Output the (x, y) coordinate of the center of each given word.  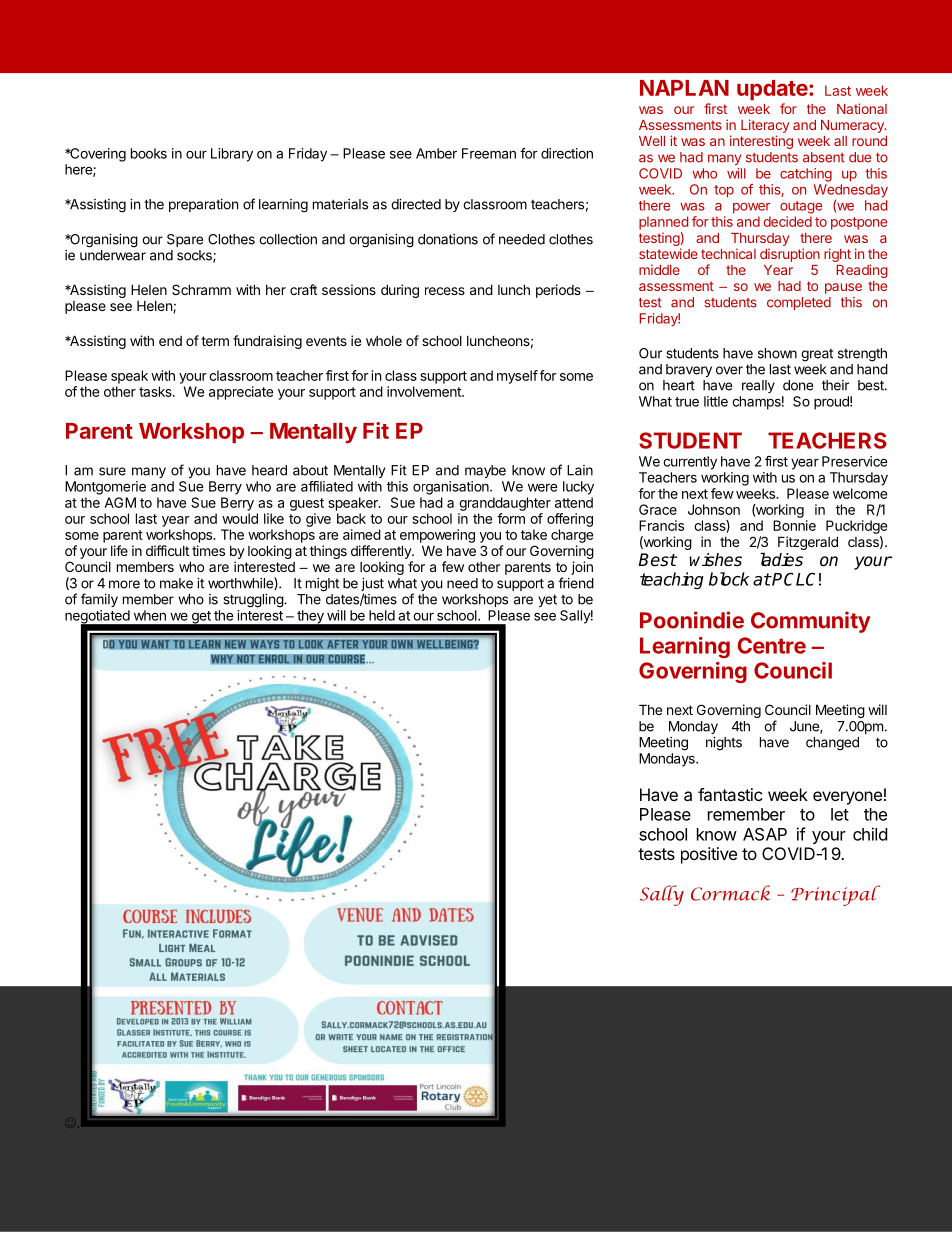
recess (445, 291)
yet (547, 600)
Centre (772, 645)
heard (269, 470)
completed (799, 303)
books (149, 153)
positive (709, 855)
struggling (254, 601)
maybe (485, 471)
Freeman (489, 153)
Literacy (765, 126)
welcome (860, 493)
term (215, 341)
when (150, 615)
